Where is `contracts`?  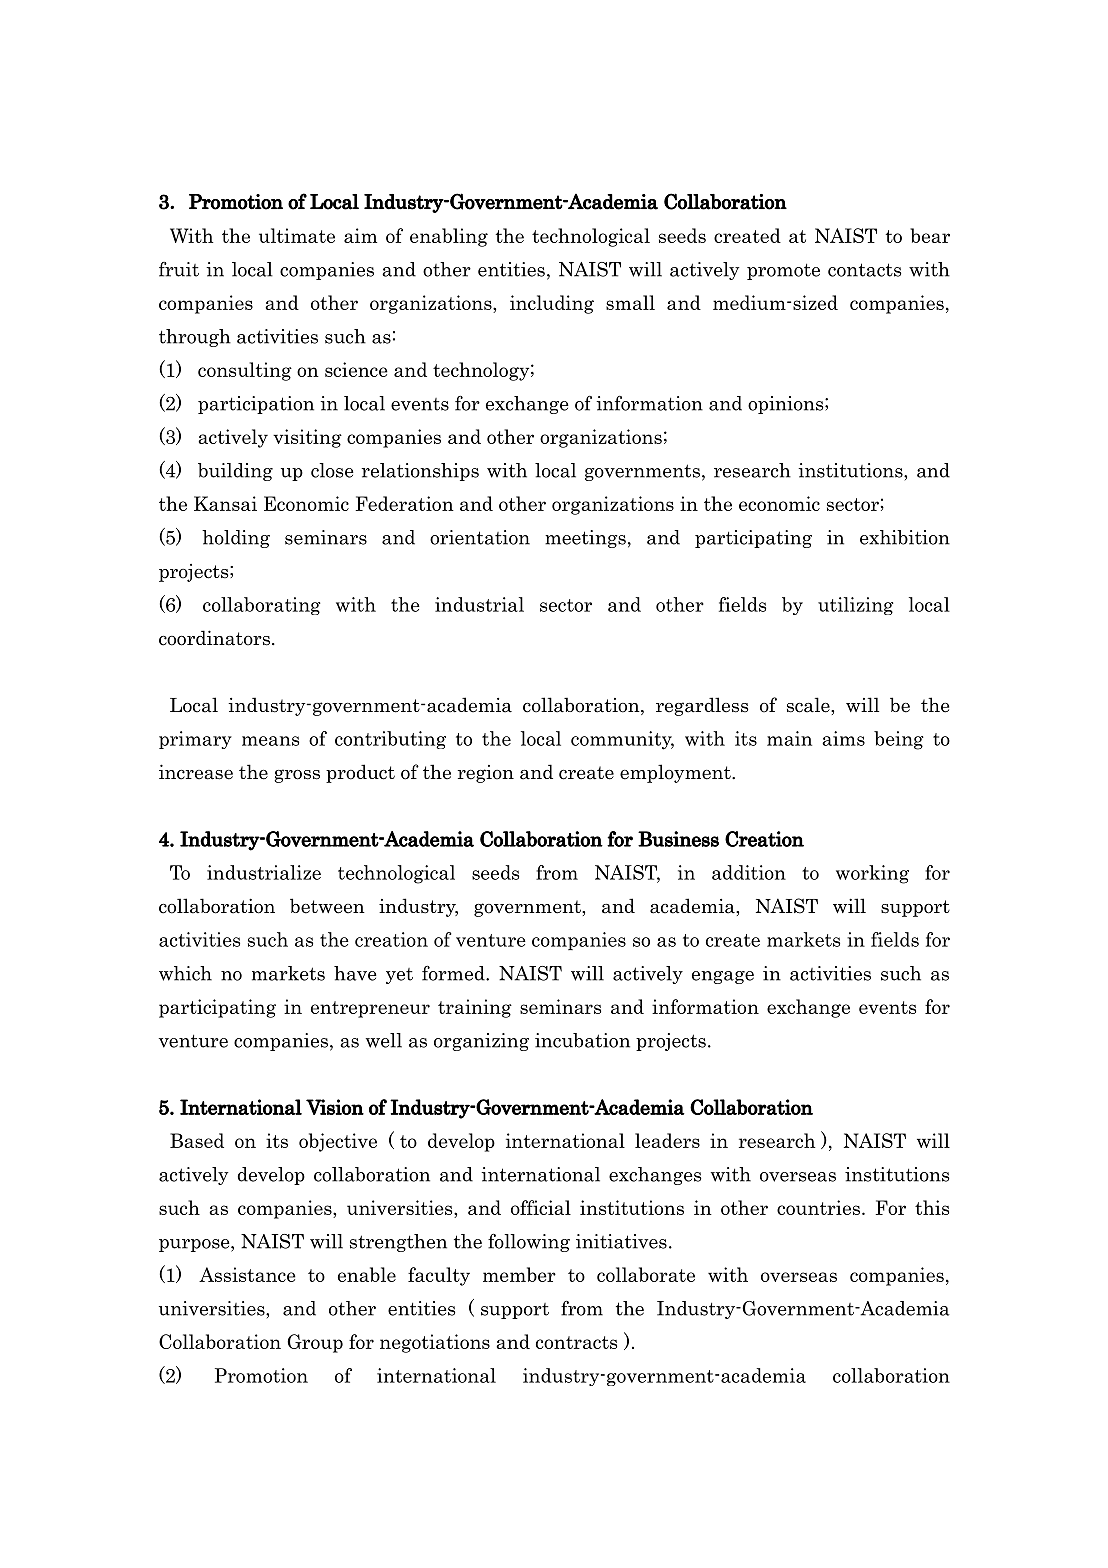
contracts is located at coordinates (576, 1342).
